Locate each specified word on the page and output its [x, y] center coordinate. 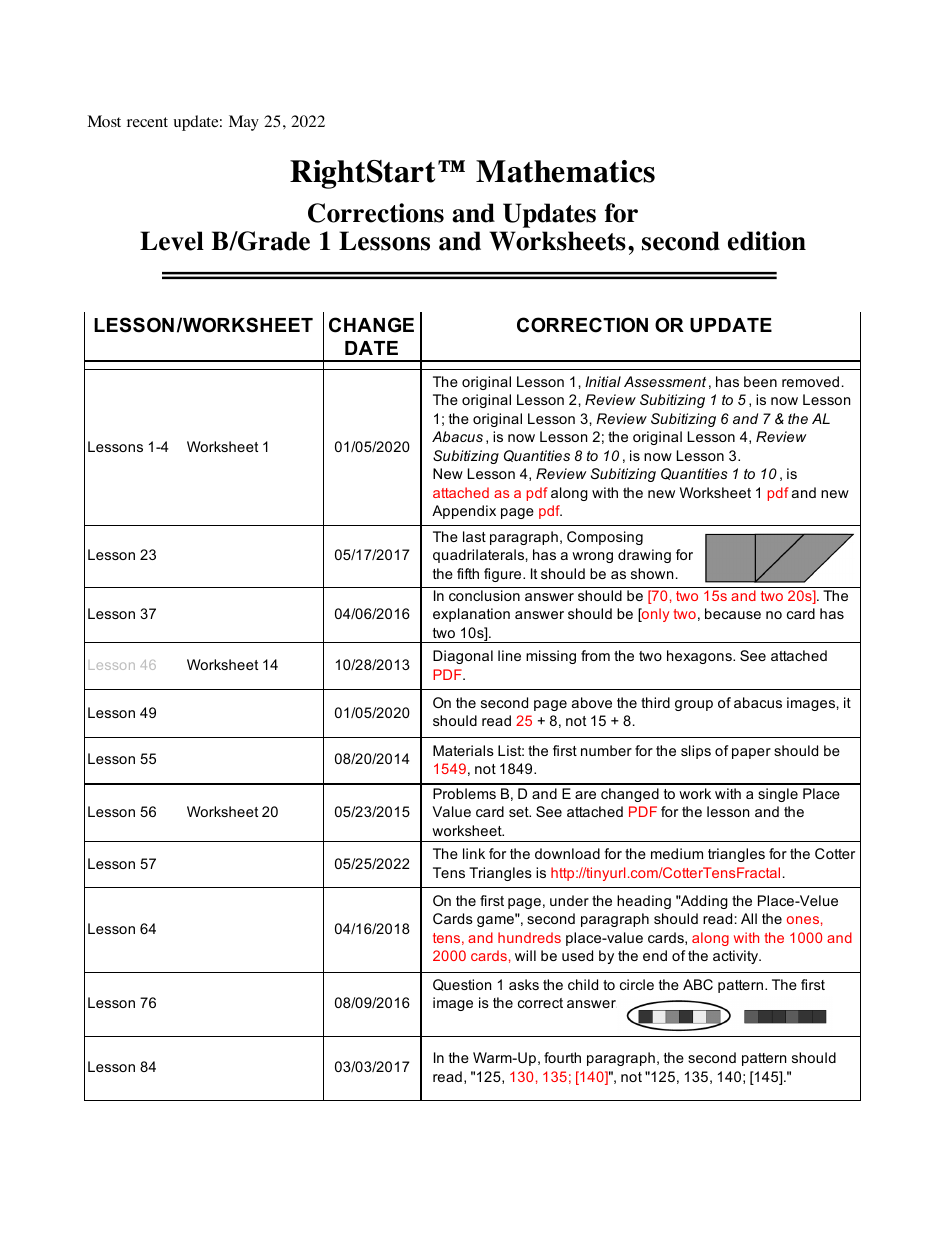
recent [147, 122]
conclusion [484, 595]
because [733, 613]
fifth [468, 573]
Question [462, 985]
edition [767, 241]
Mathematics [565, 171]
